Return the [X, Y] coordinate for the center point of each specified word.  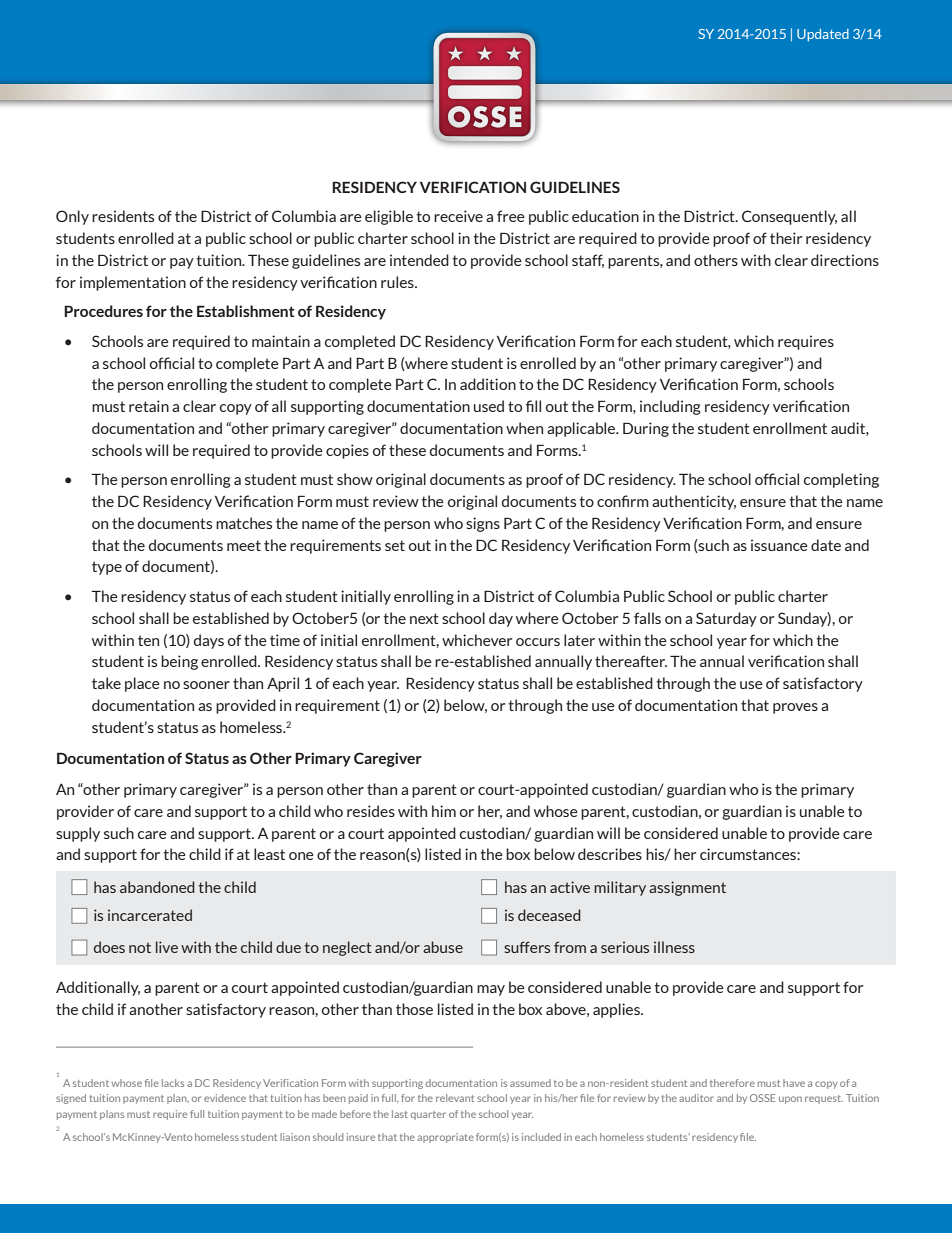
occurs [538, 642]
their [786, 238]
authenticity [694, 502]
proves [795, 708]
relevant [455, 1098]
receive [458, 216]
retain [149, 406]
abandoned [157, 887]
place [142, 684]
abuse [443, 947]
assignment [687, 888]
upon [790, 1100]
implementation [133, 283]
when [524, 428]
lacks [173, 1083]
